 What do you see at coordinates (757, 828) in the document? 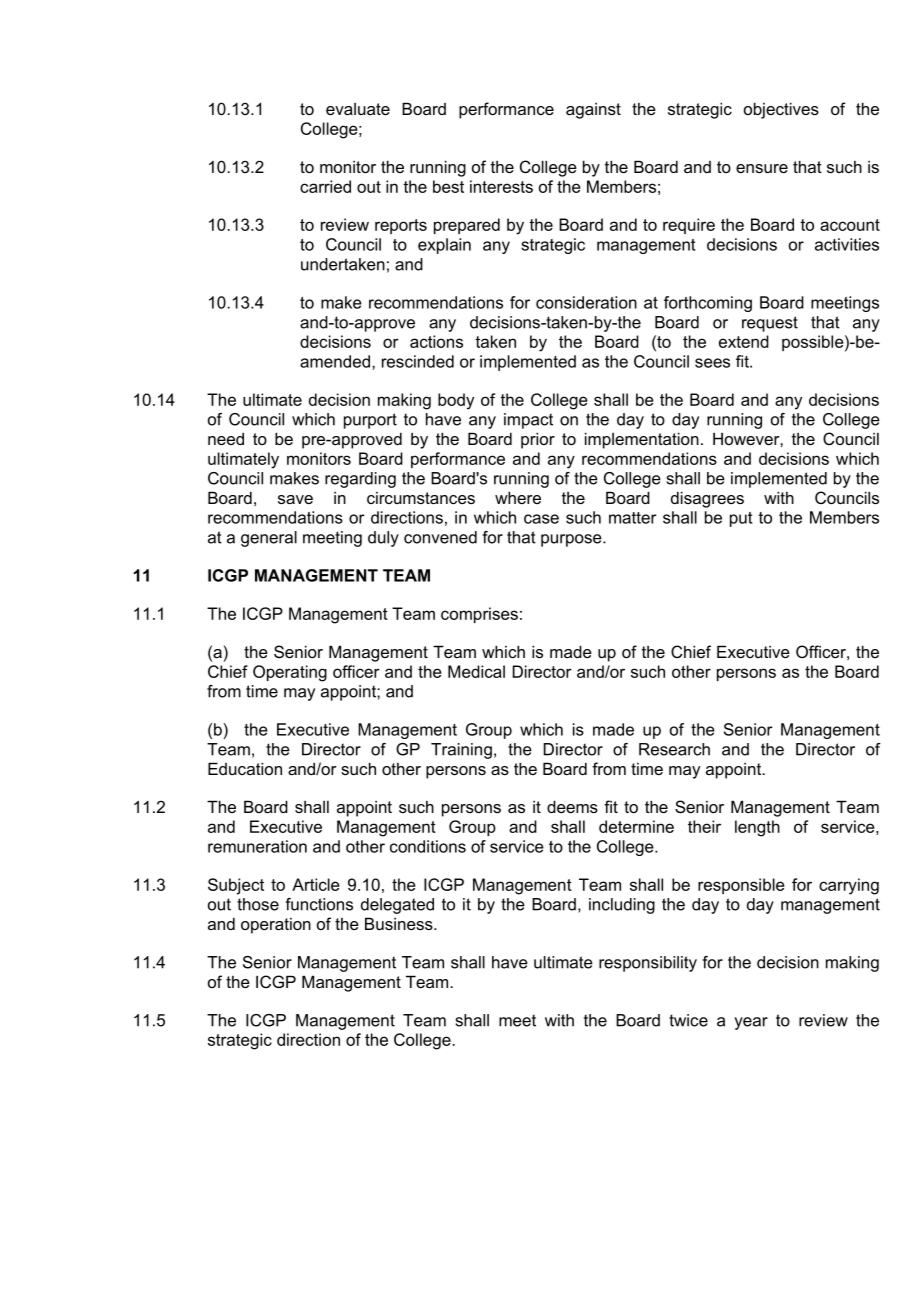
I see `length` at bounding box center [757, 828].
